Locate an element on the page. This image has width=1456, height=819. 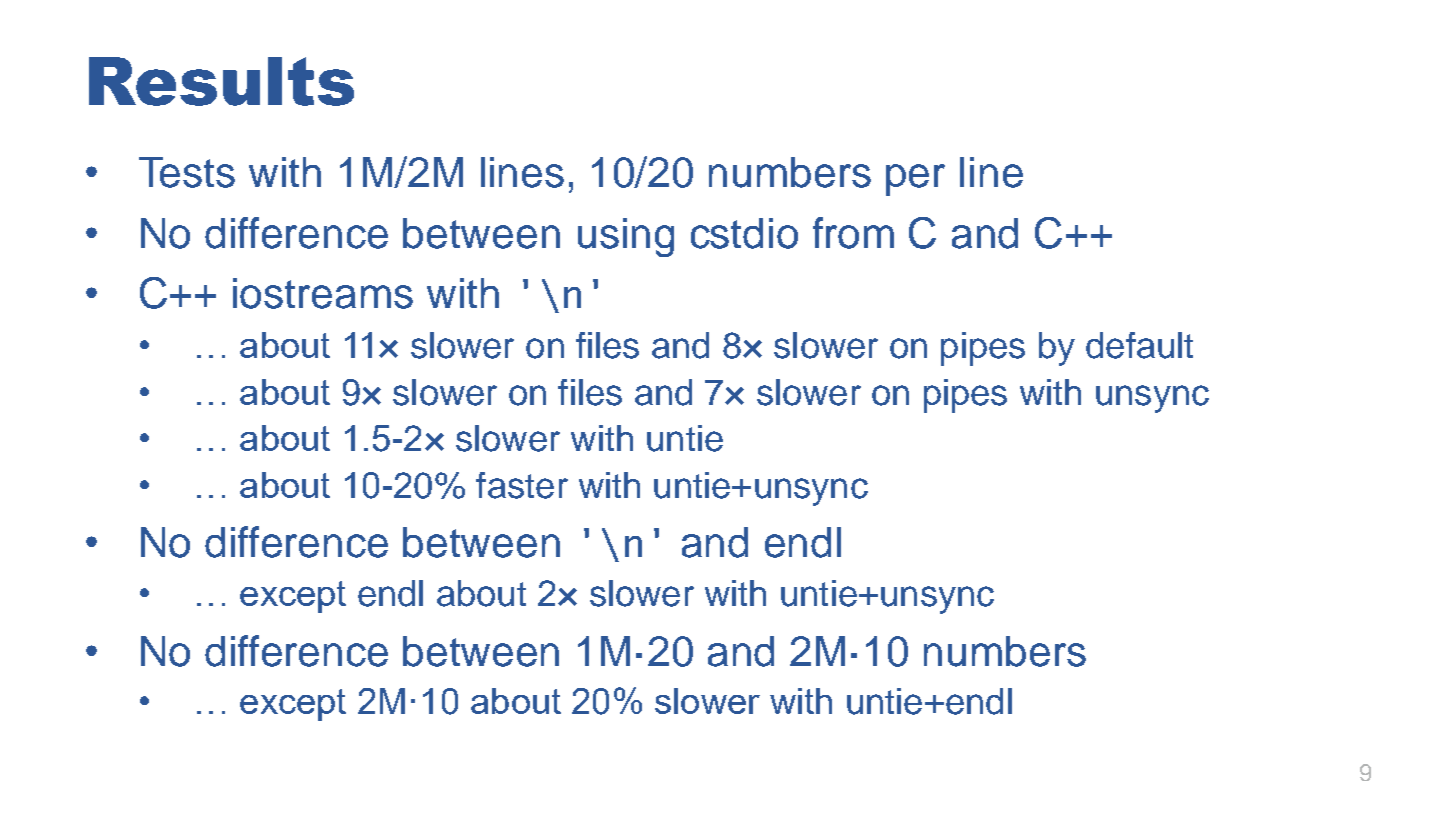
faster is located at coordinates (522, 485).
